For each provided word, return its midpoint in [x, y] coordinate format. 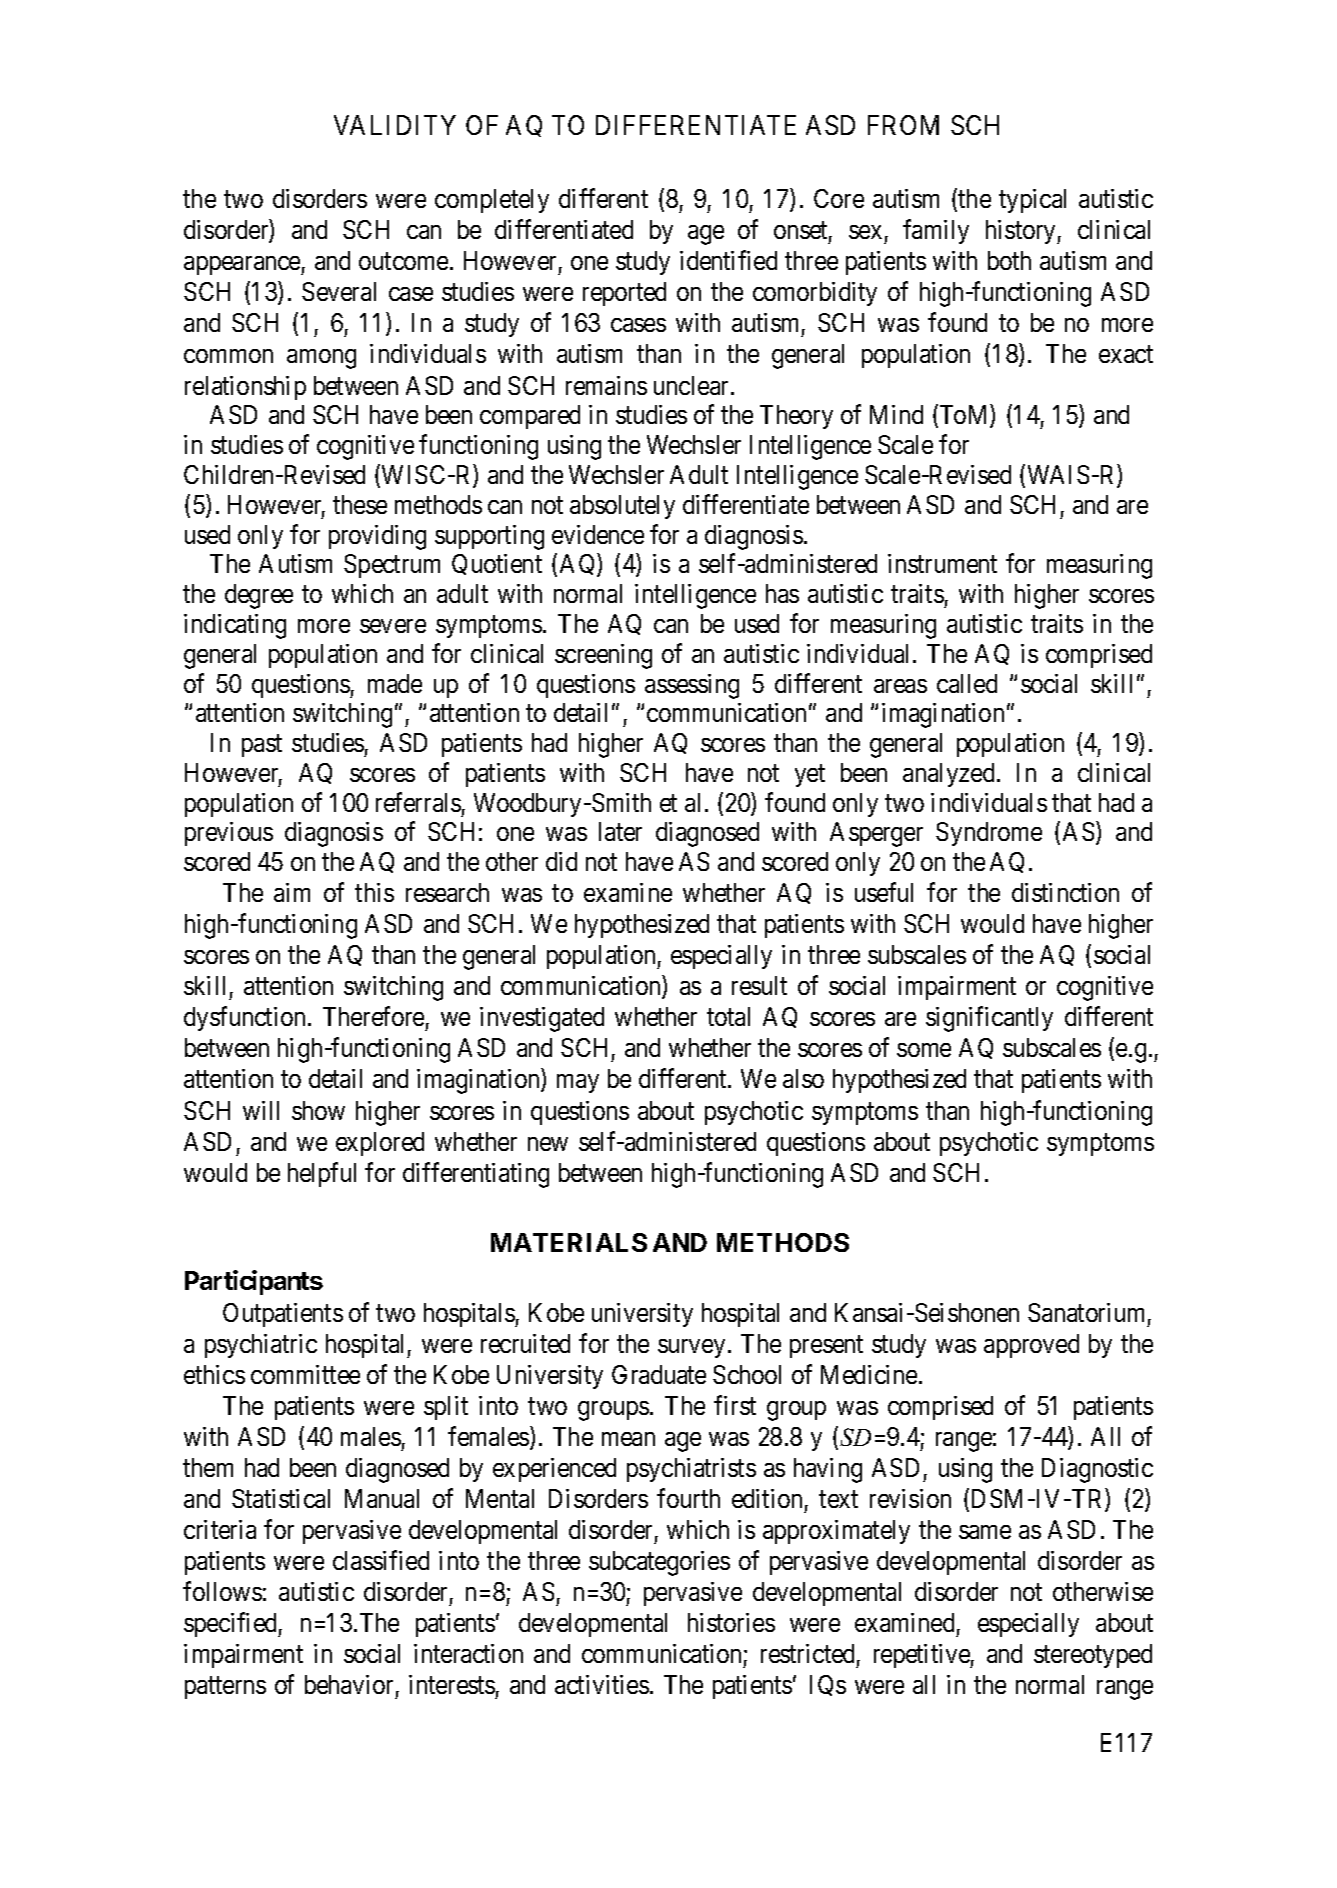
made [395, 683]
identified [728, 260]
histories [731, 1622]
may [578, 1084]
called [967, 683]
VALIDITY [395, 125]
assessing [692, 686]
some [924, 1050]
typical [1032, 201]
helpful [322, 1174]
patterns [225, 1688]
